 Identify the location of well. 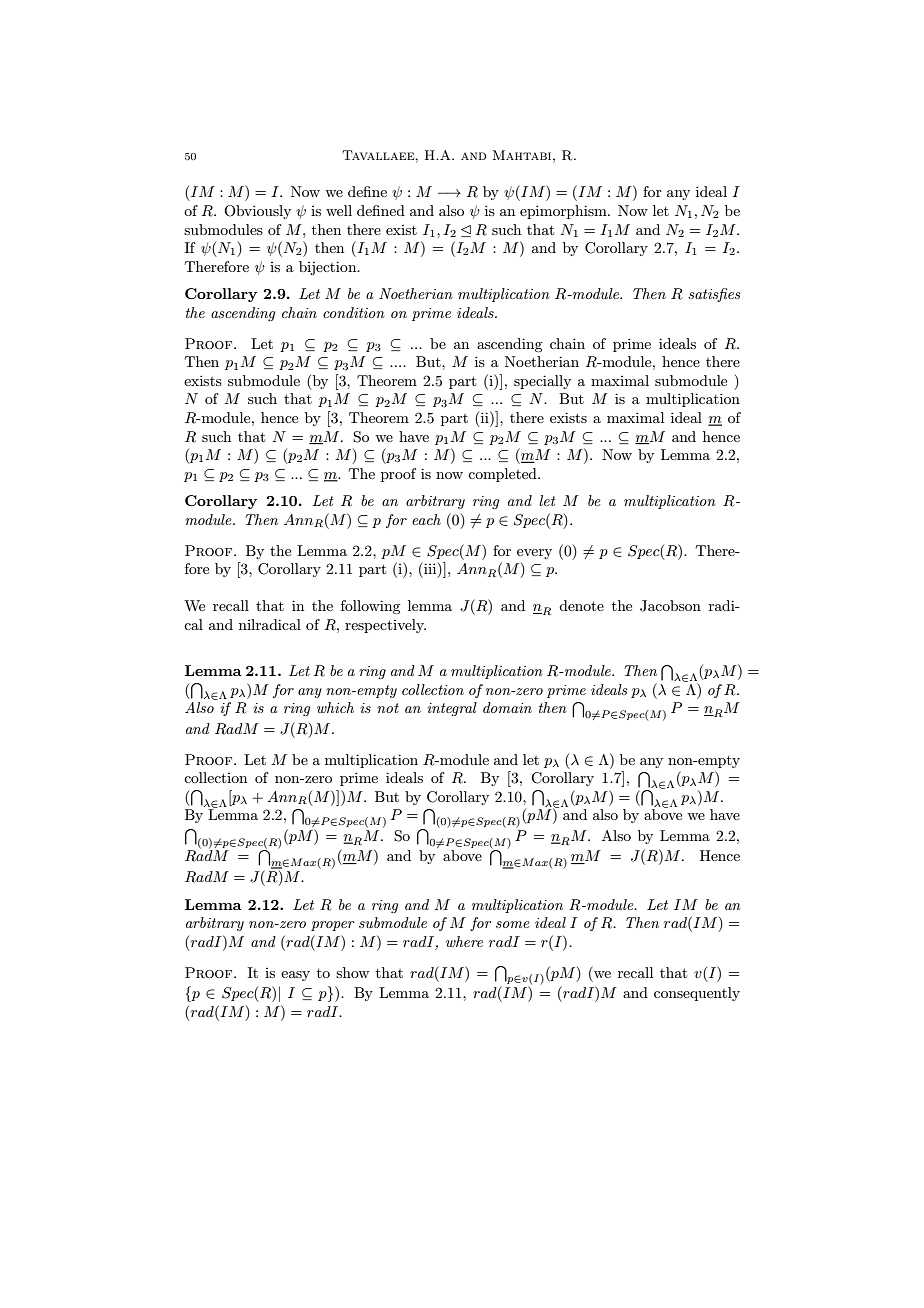
(339, 210).
